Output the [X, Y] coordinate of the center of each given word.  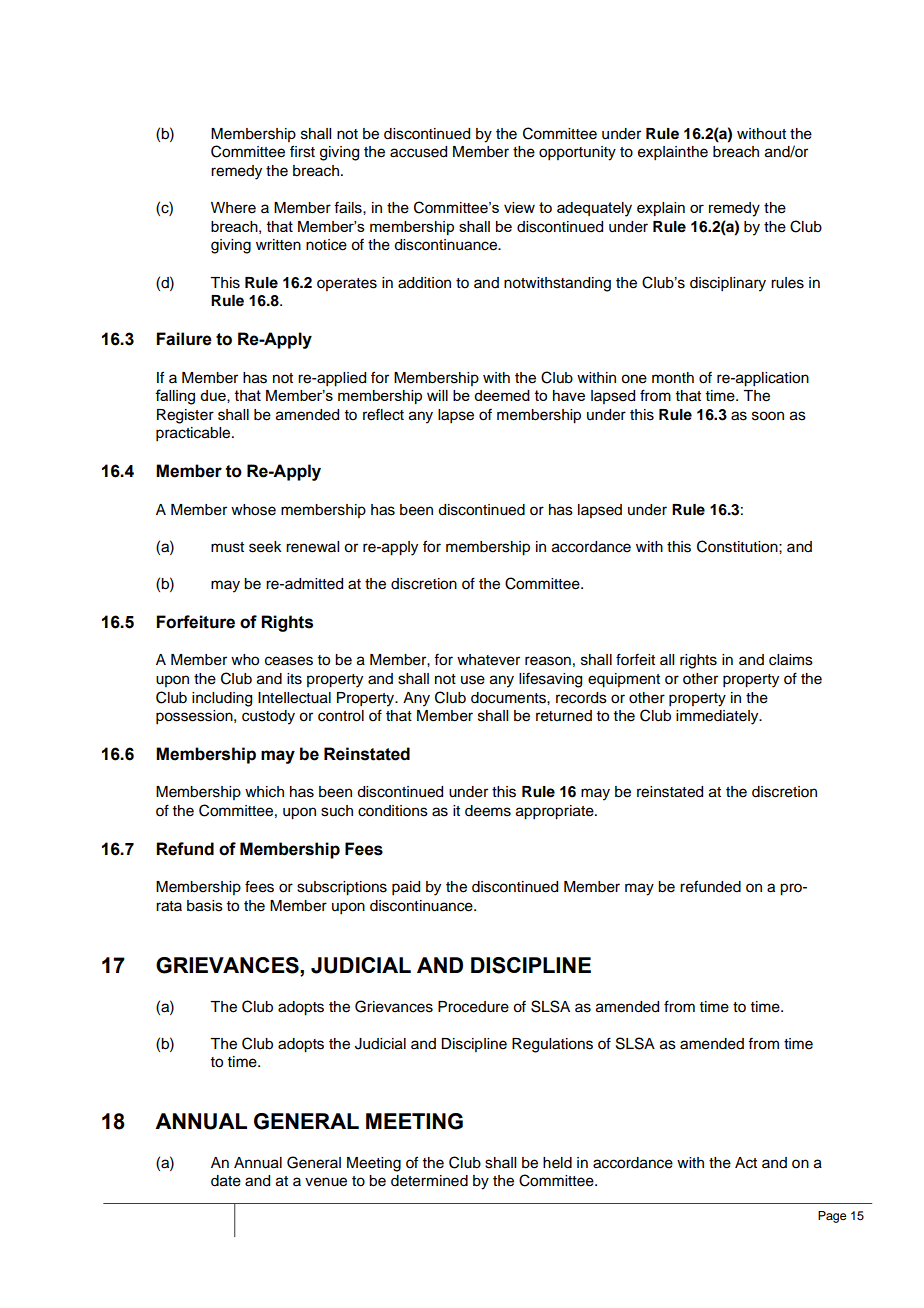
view [519, 207]
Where [233, 208]
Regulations [552, 1045]
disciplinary [728, 284]
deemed [502, 395]
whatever [488, 660]
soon [768, 416]
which [264, 792]
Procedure [473, 1007]
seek [265, 547]
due [214, 396]
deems [488, 811]
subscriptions [342, 888]
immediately [718, 717]
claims [791, 660]
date [226, 1181]
